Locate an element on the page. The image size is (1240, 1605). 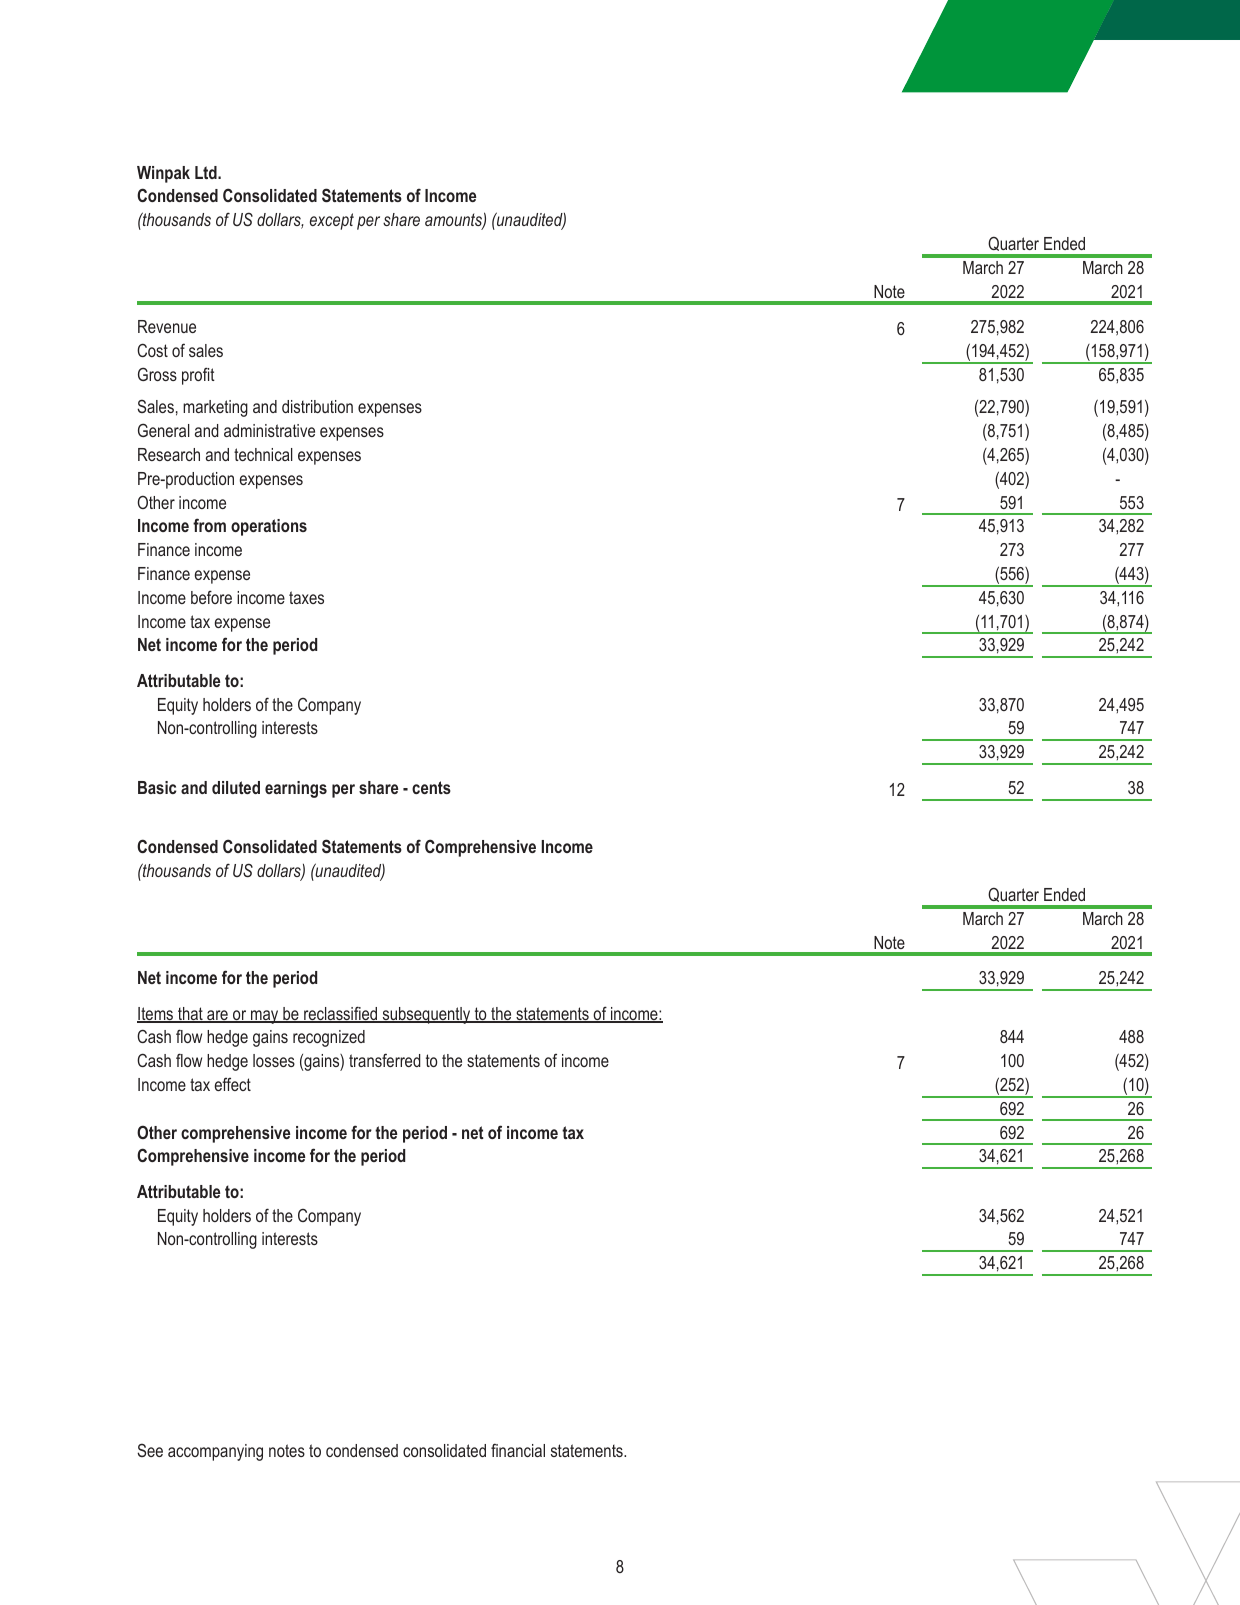
cents is located at coordinates (431, 787).
